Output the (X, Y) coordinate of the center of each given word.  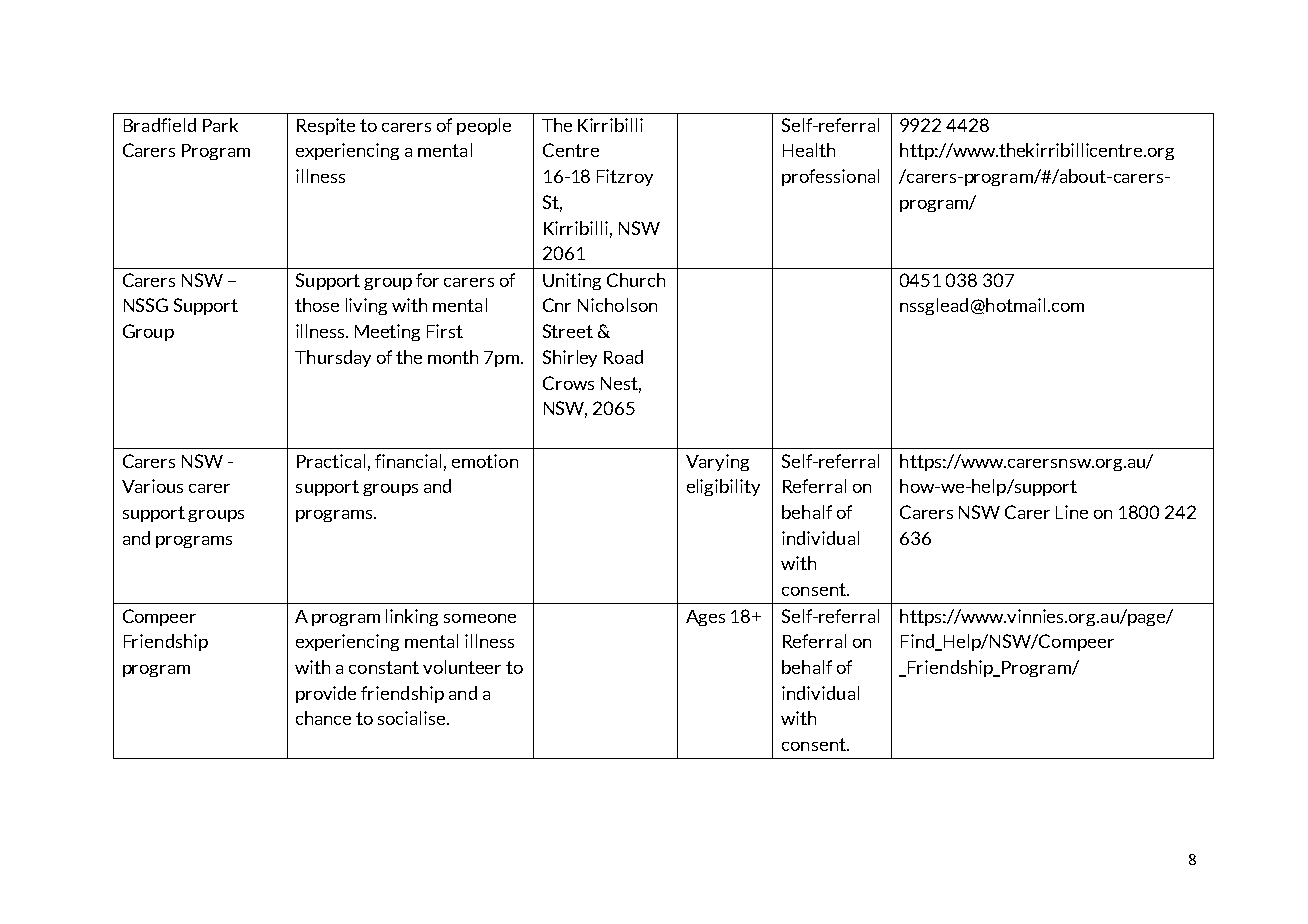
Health (809, 150)
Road (623, 357)
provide (326, 694)
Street (568, 331)
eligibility (723, 487)
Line (1072, 512)
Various (152, 486)
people (484, 126)
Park (220, 125)
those (317, 305)
